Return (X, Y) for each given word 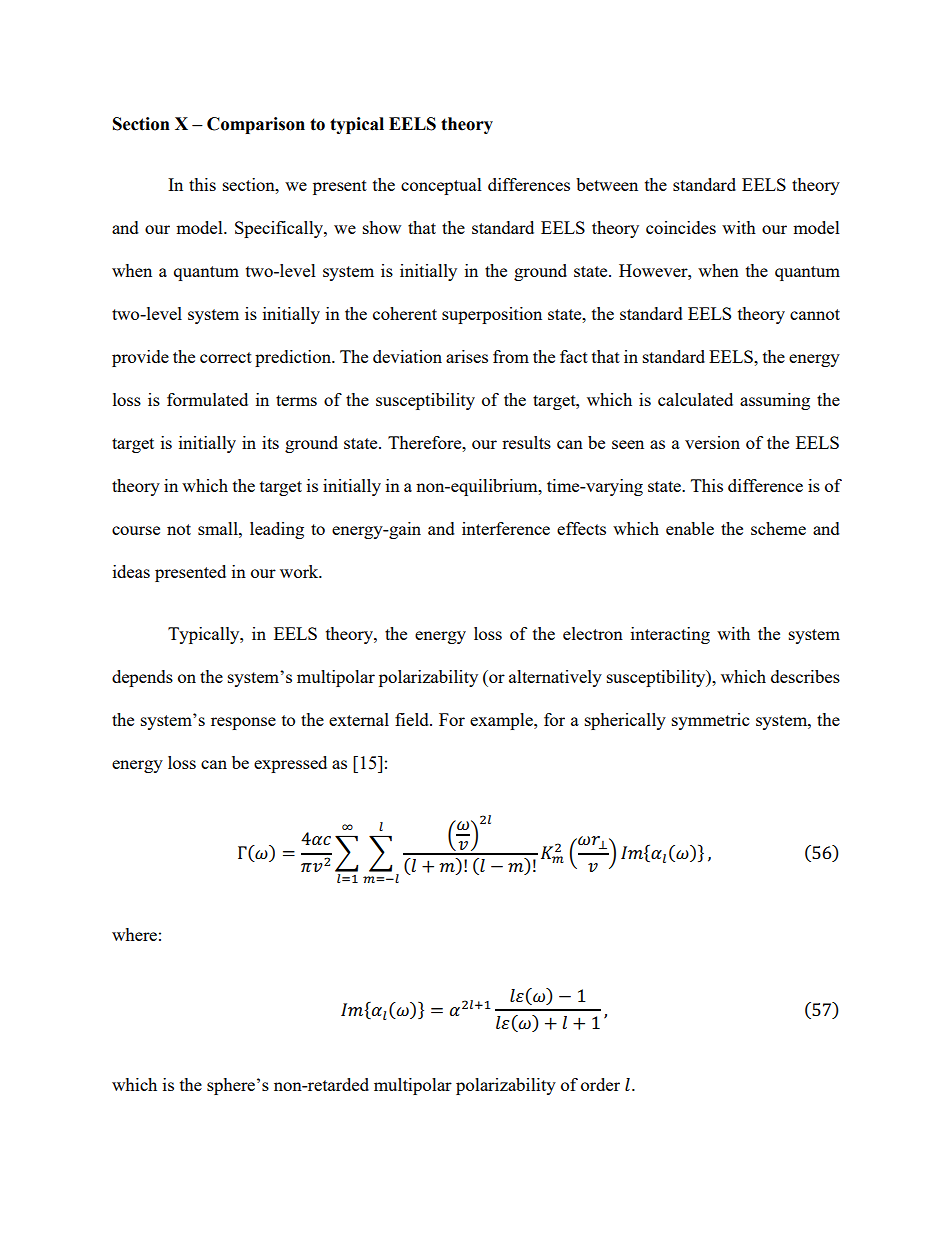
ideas (131, 571)
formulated (207, 399)
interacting (670, 635)
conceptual (441, 186)
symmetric (710, 721)
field (413, 719)
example (502, 721)
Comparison (256, 125)
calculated (695, 399)
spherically (625, 721)
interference (506, 528)
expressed (290, 764)
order (600, 1084)
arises (467, 356)
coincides (681, 227)
